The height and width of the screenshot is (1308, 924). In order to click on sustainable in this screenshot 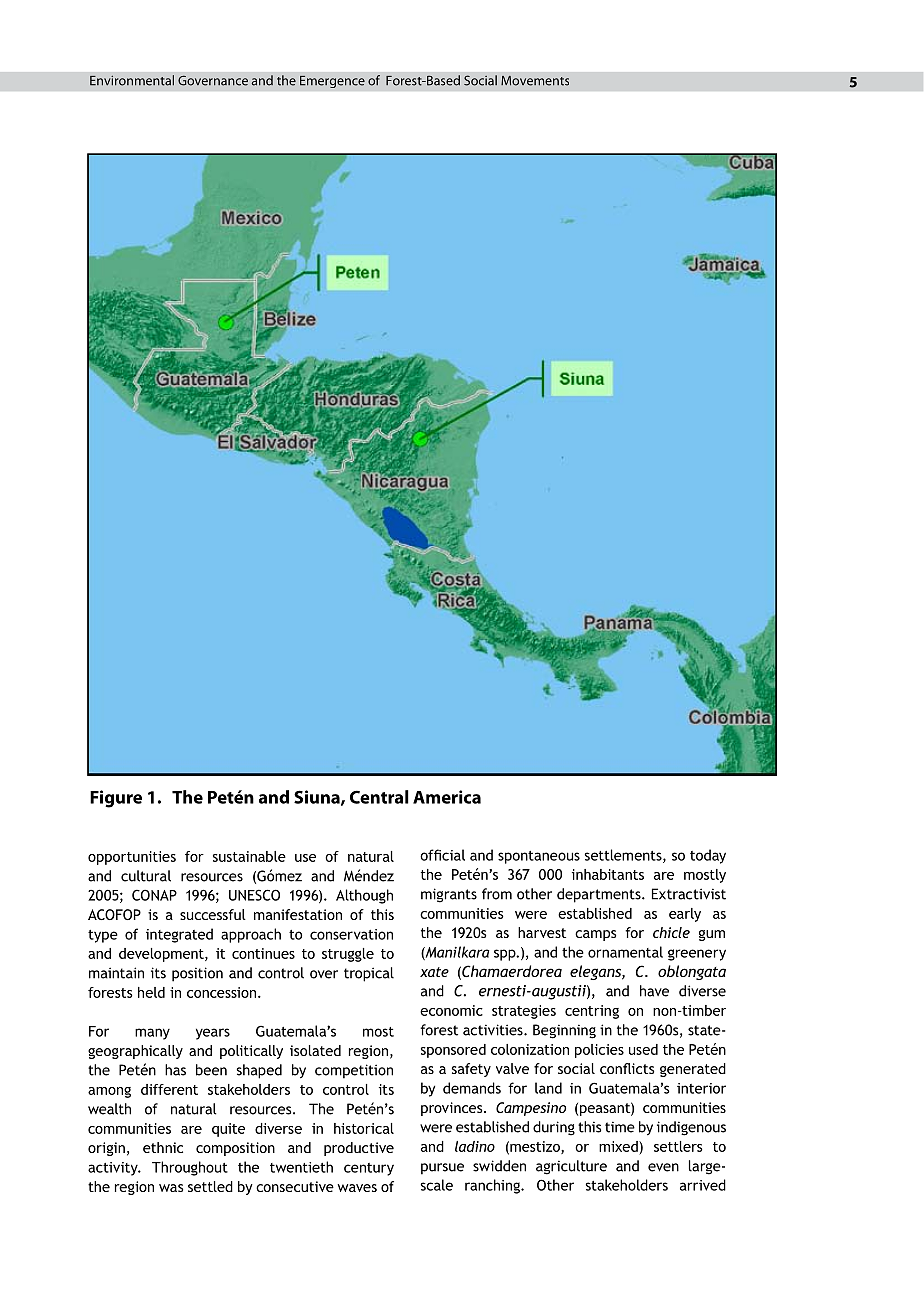, I will do `click(249, 856)`.
